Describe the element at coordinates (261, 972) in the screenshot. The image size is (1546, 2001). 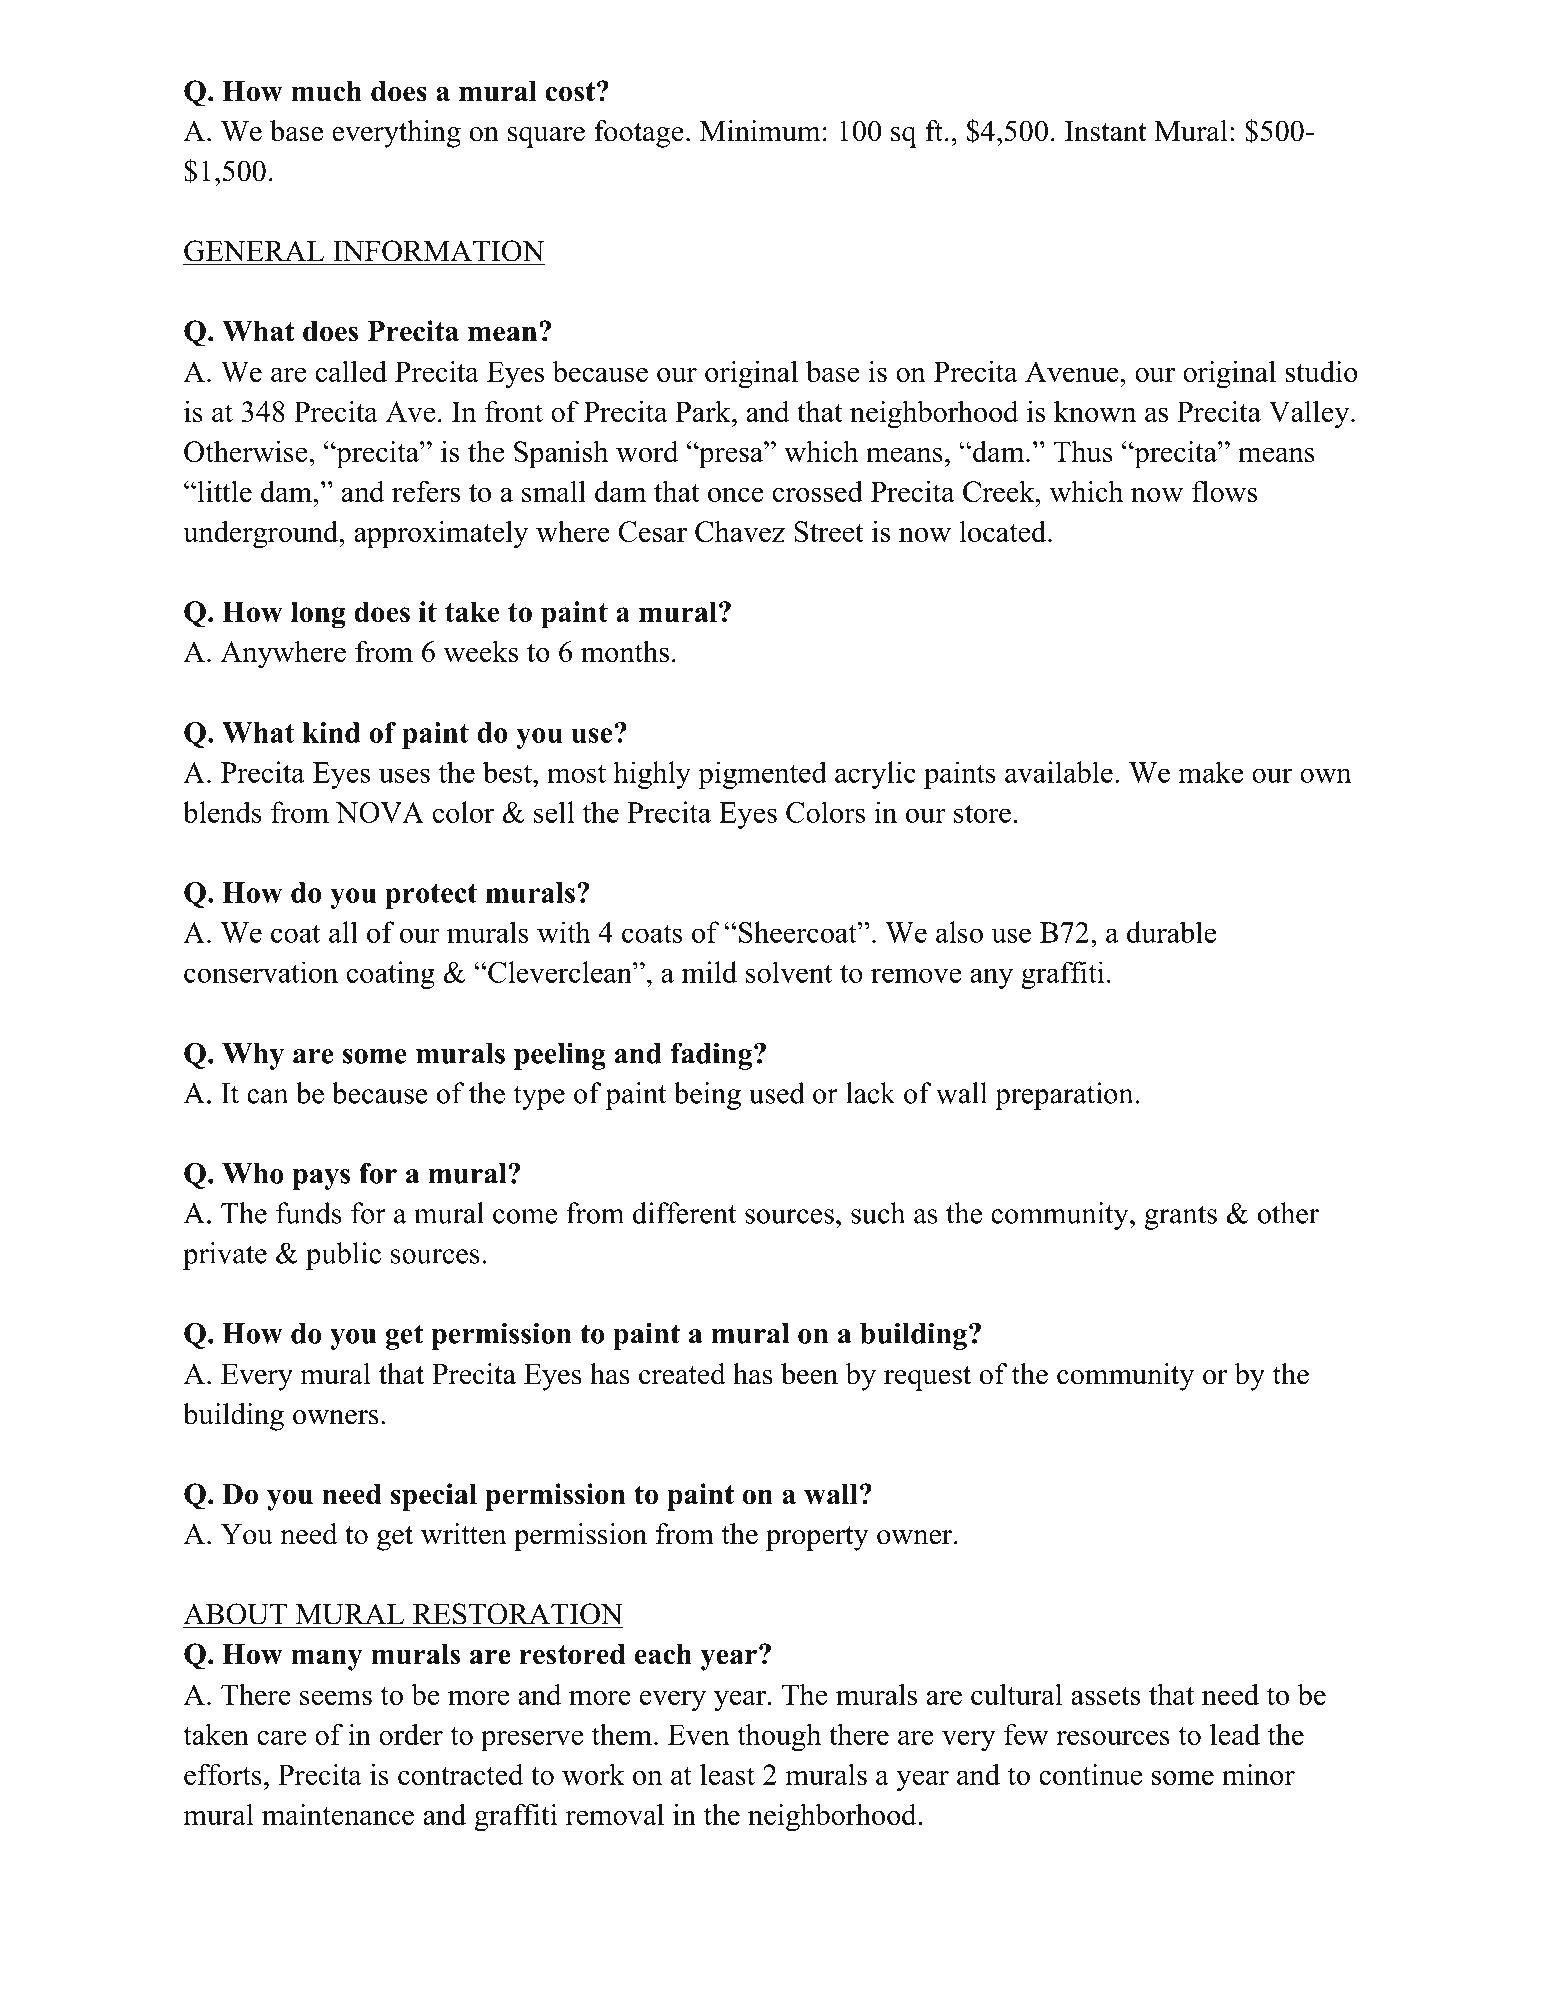
I see `conservation` at that location.
